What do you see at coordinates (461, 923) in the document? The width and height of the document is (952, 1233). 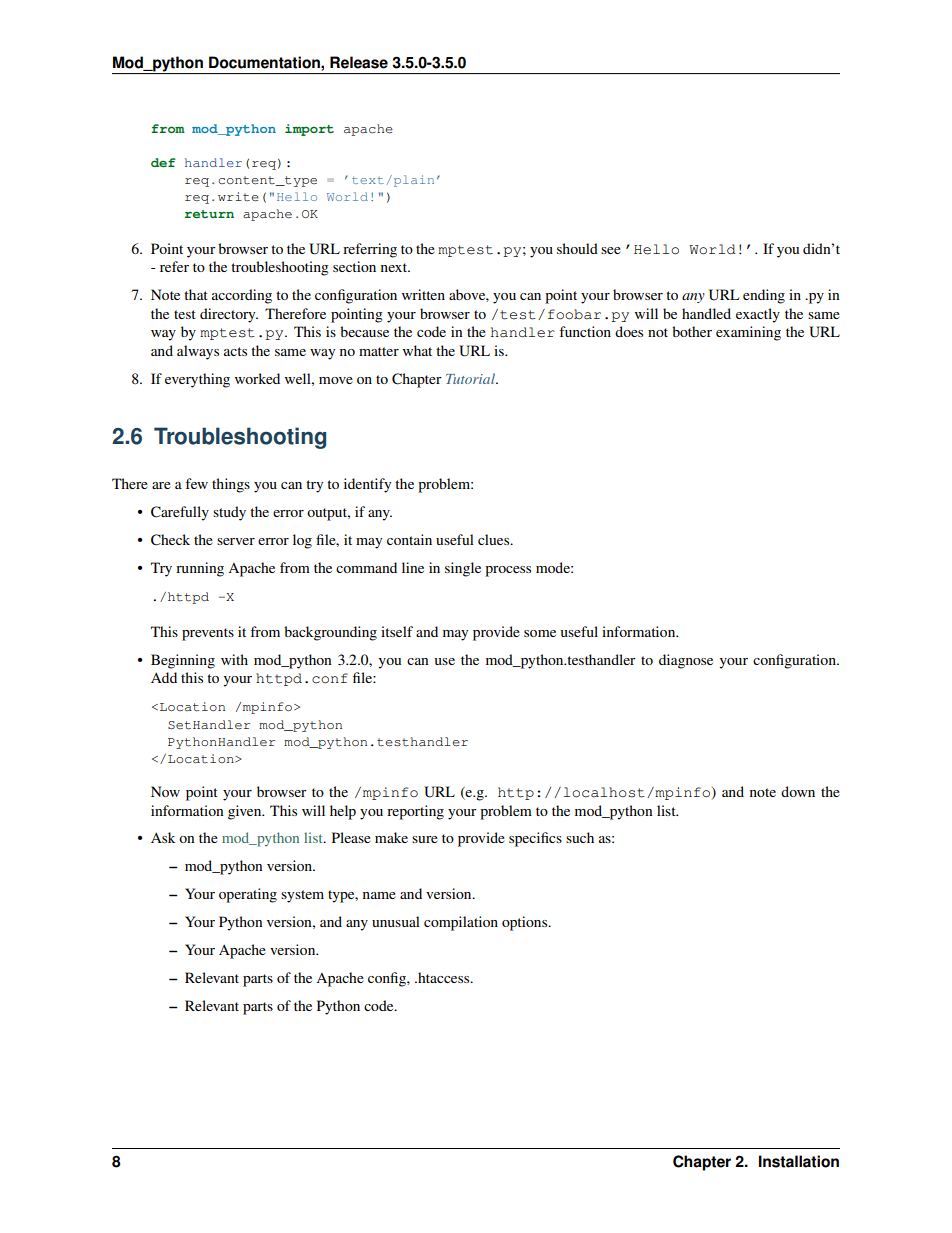 I see `compilation` at bounding box center [461, 923].
